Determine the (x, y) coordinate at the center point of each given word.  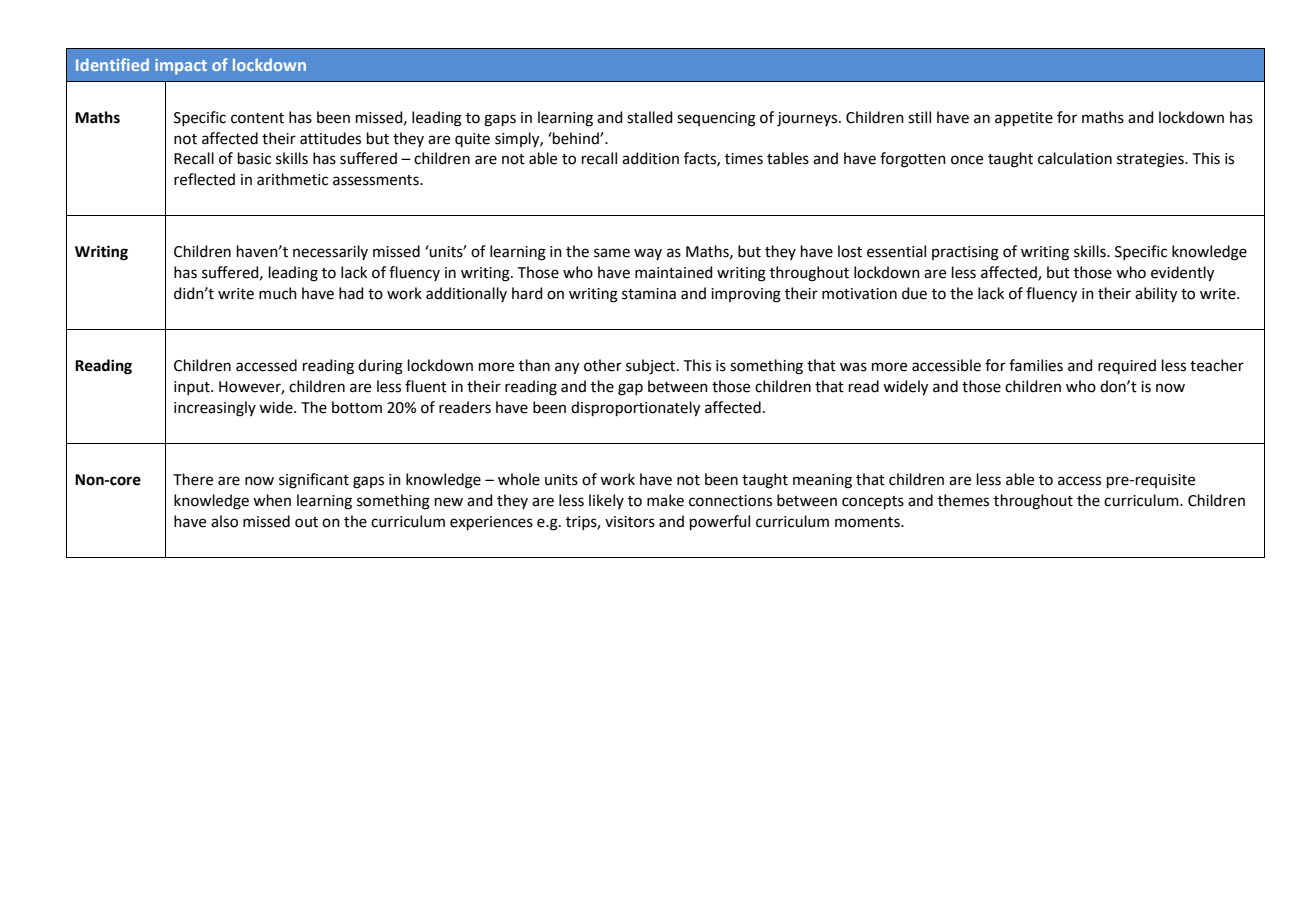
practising (965, 253)
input (193, 388)
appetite (1024, 119)
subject (652, 367)
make (665, 500)
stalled (650, 117)
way (648, 254)
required (1127, 366)
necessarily (330, 252)
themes (963, 500)
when (272, 500)
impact (181, 67)
